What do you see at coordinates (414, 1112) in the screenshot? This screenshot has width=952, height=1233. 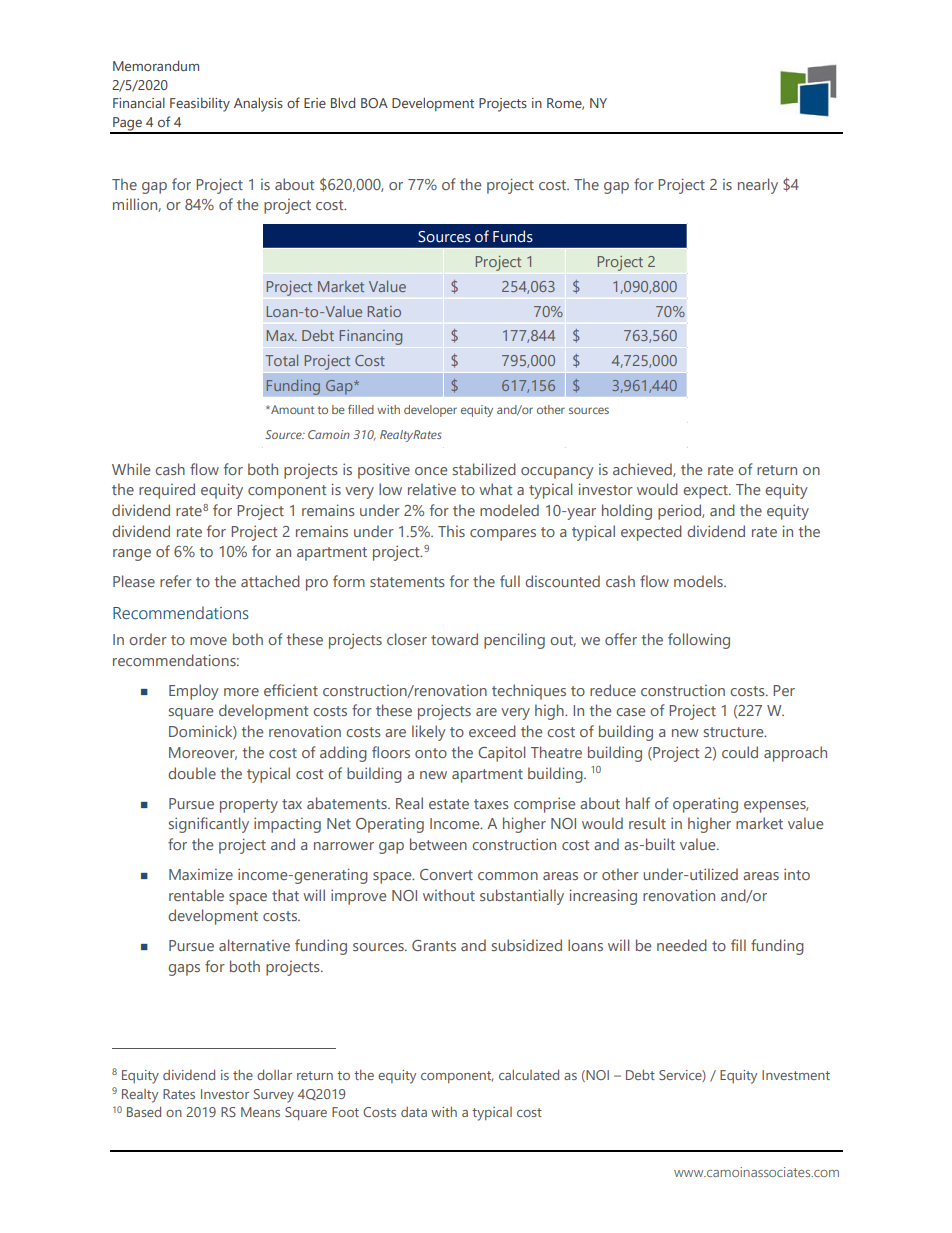 I see `data` at bounding box center [414, 1112].
